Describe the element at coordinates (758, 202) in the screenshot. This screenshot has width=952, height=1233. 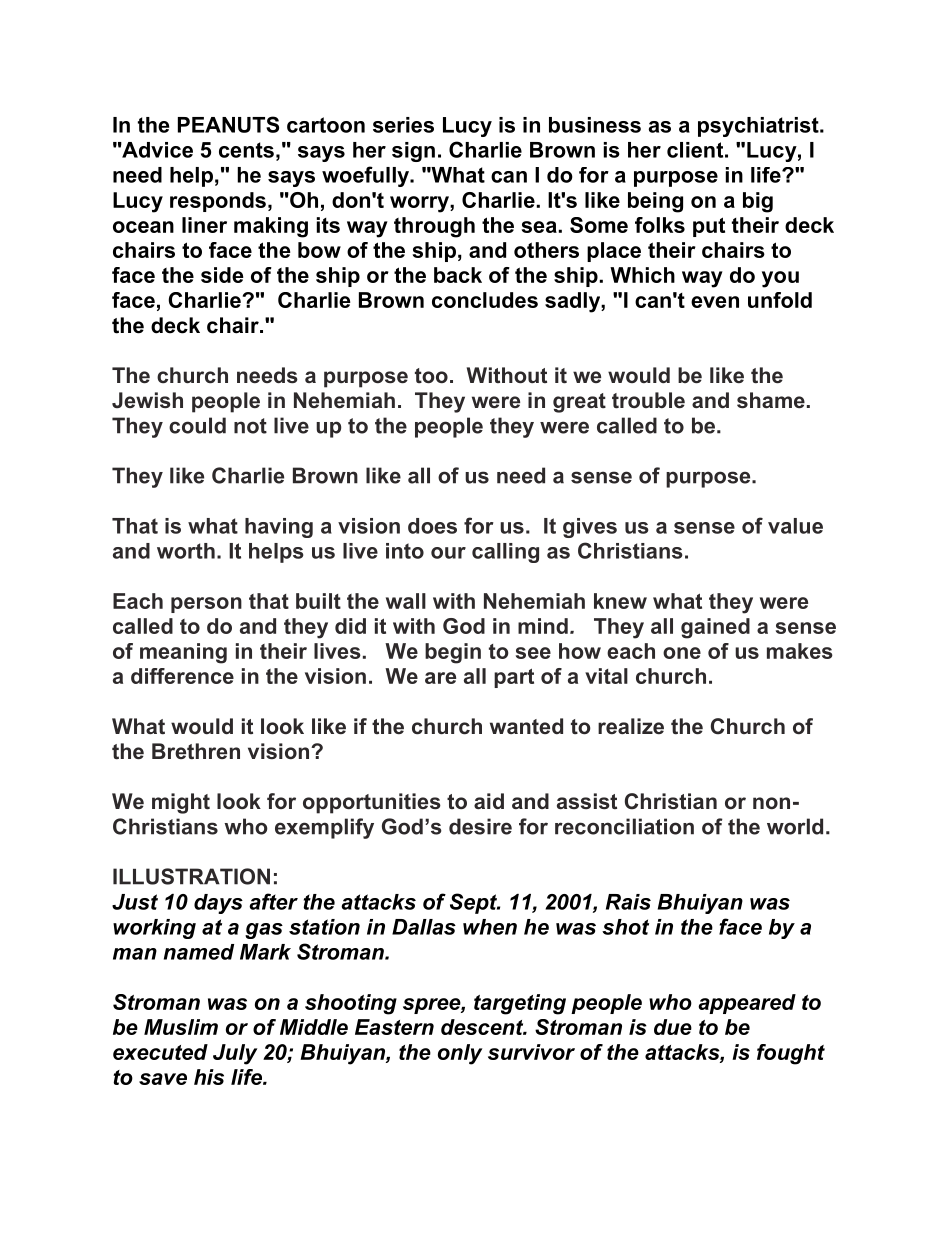
I see `big` at that location.
